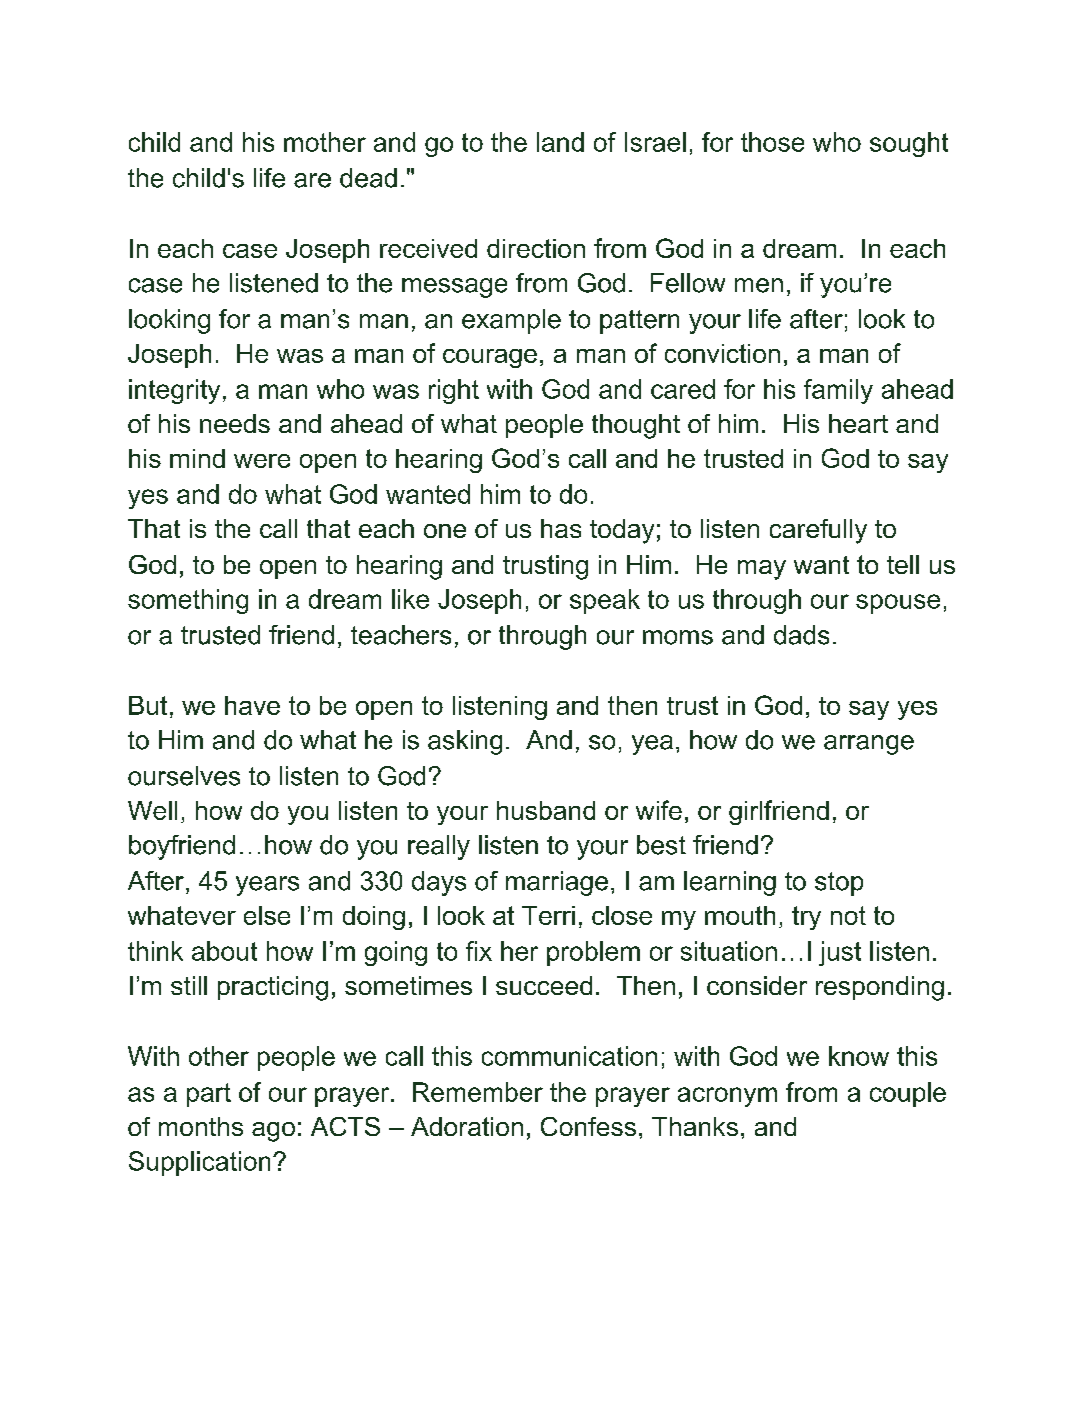 The width and height of the image is (1084, 1403). I want to click on ago, so click(273, 1132).
